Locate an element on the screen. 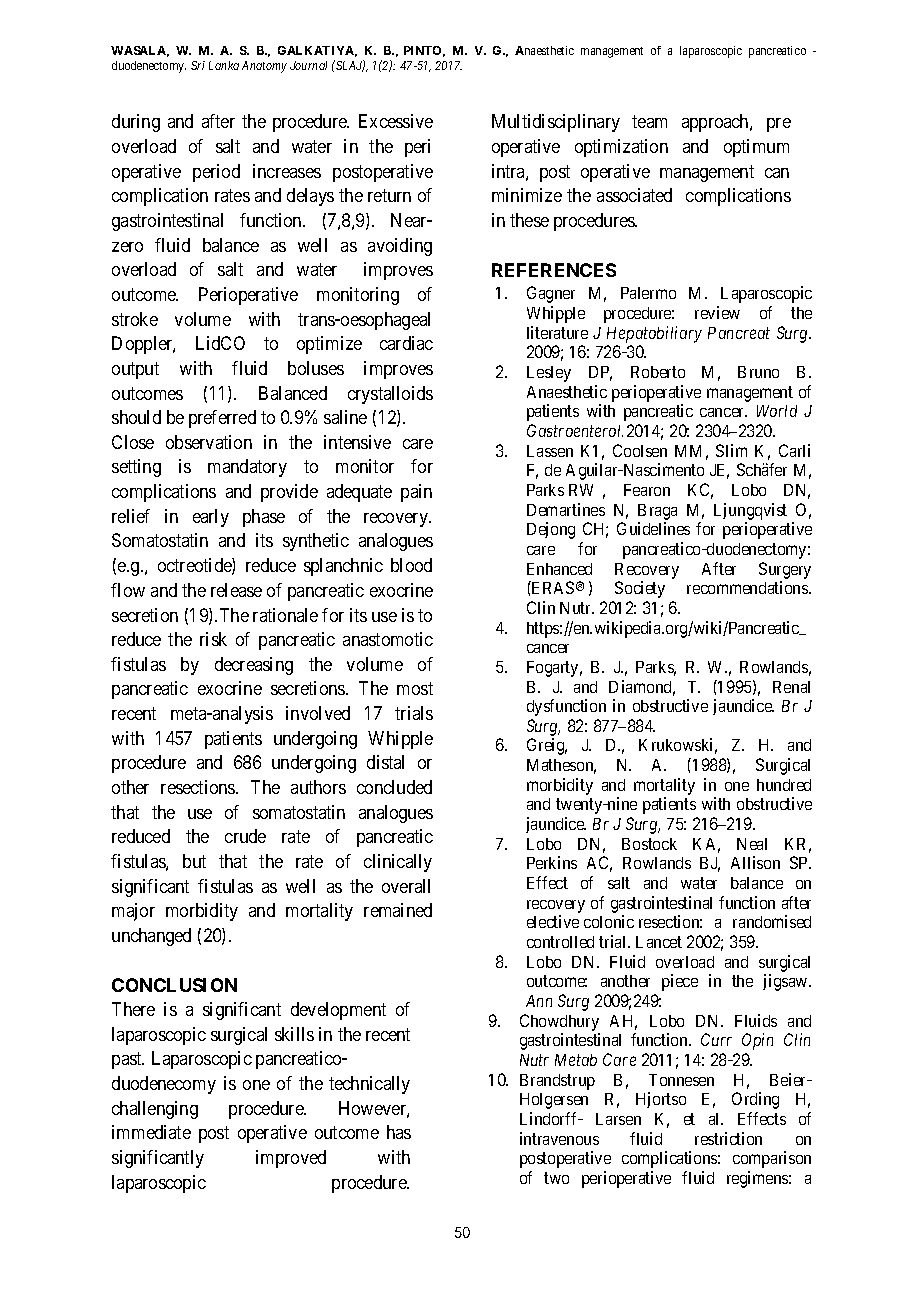 The image size is (924, 1308). Sri is located at coordinates (198, 65).
